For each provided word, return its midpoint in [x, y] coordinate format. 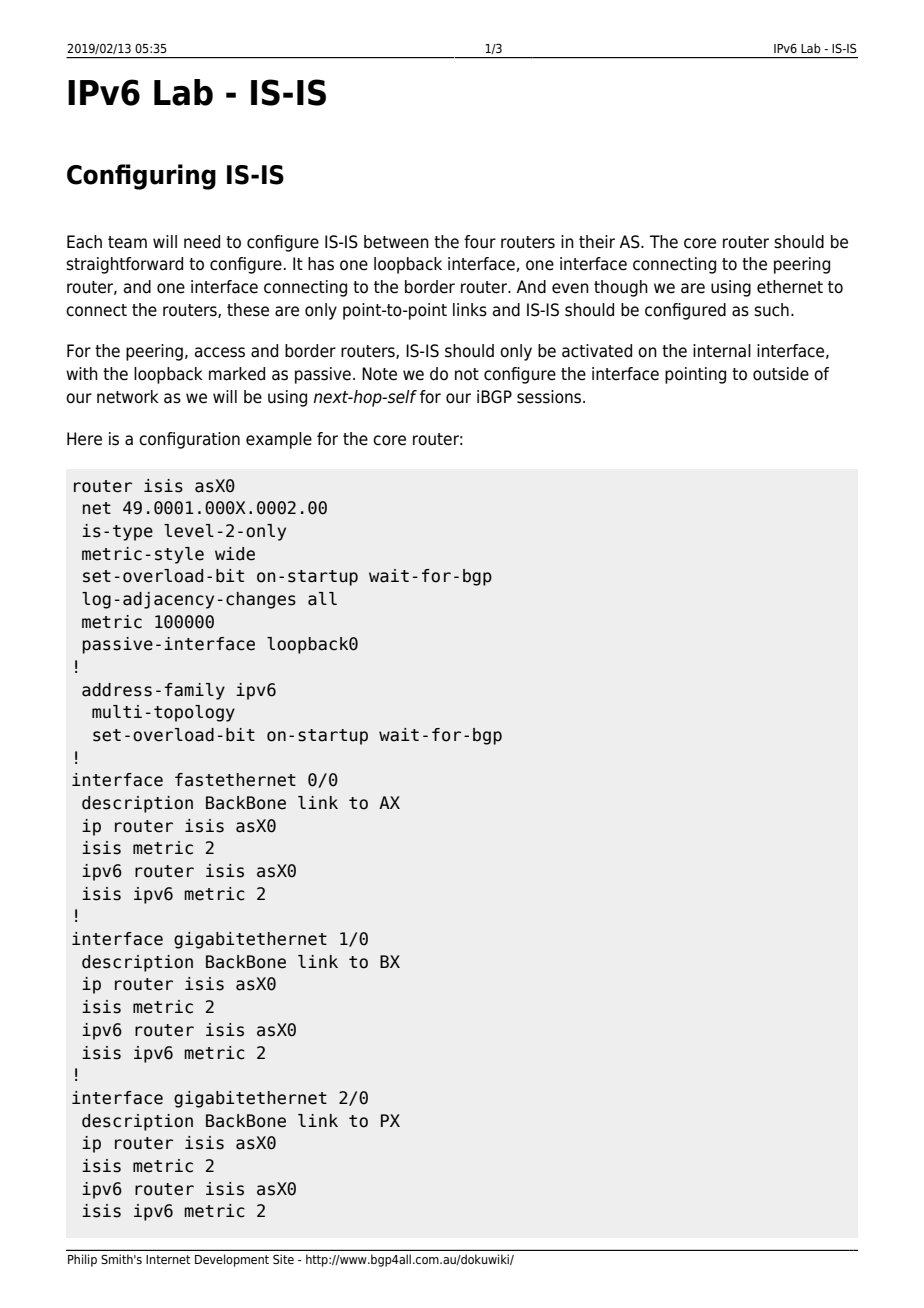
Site [283, 1259]
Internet [168, 1259]
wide [235, 554]
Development [232, 1260]
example [279, 440]
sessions [550, 397]
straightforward [124, 265]
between [396, 242]
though [621, 288]
